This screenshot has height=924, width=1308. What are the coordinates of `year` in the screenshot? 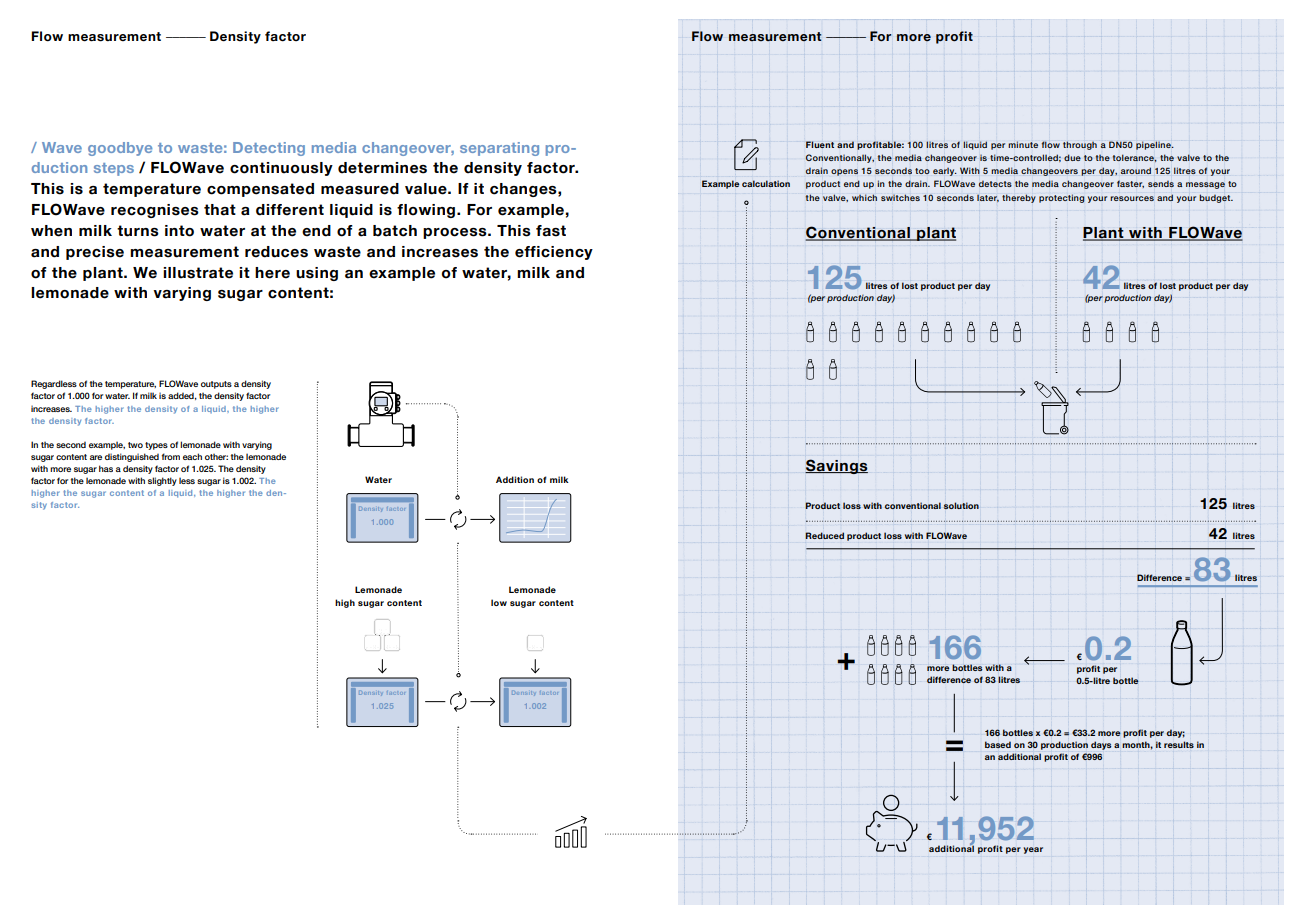 It's located at (1033, 850).
